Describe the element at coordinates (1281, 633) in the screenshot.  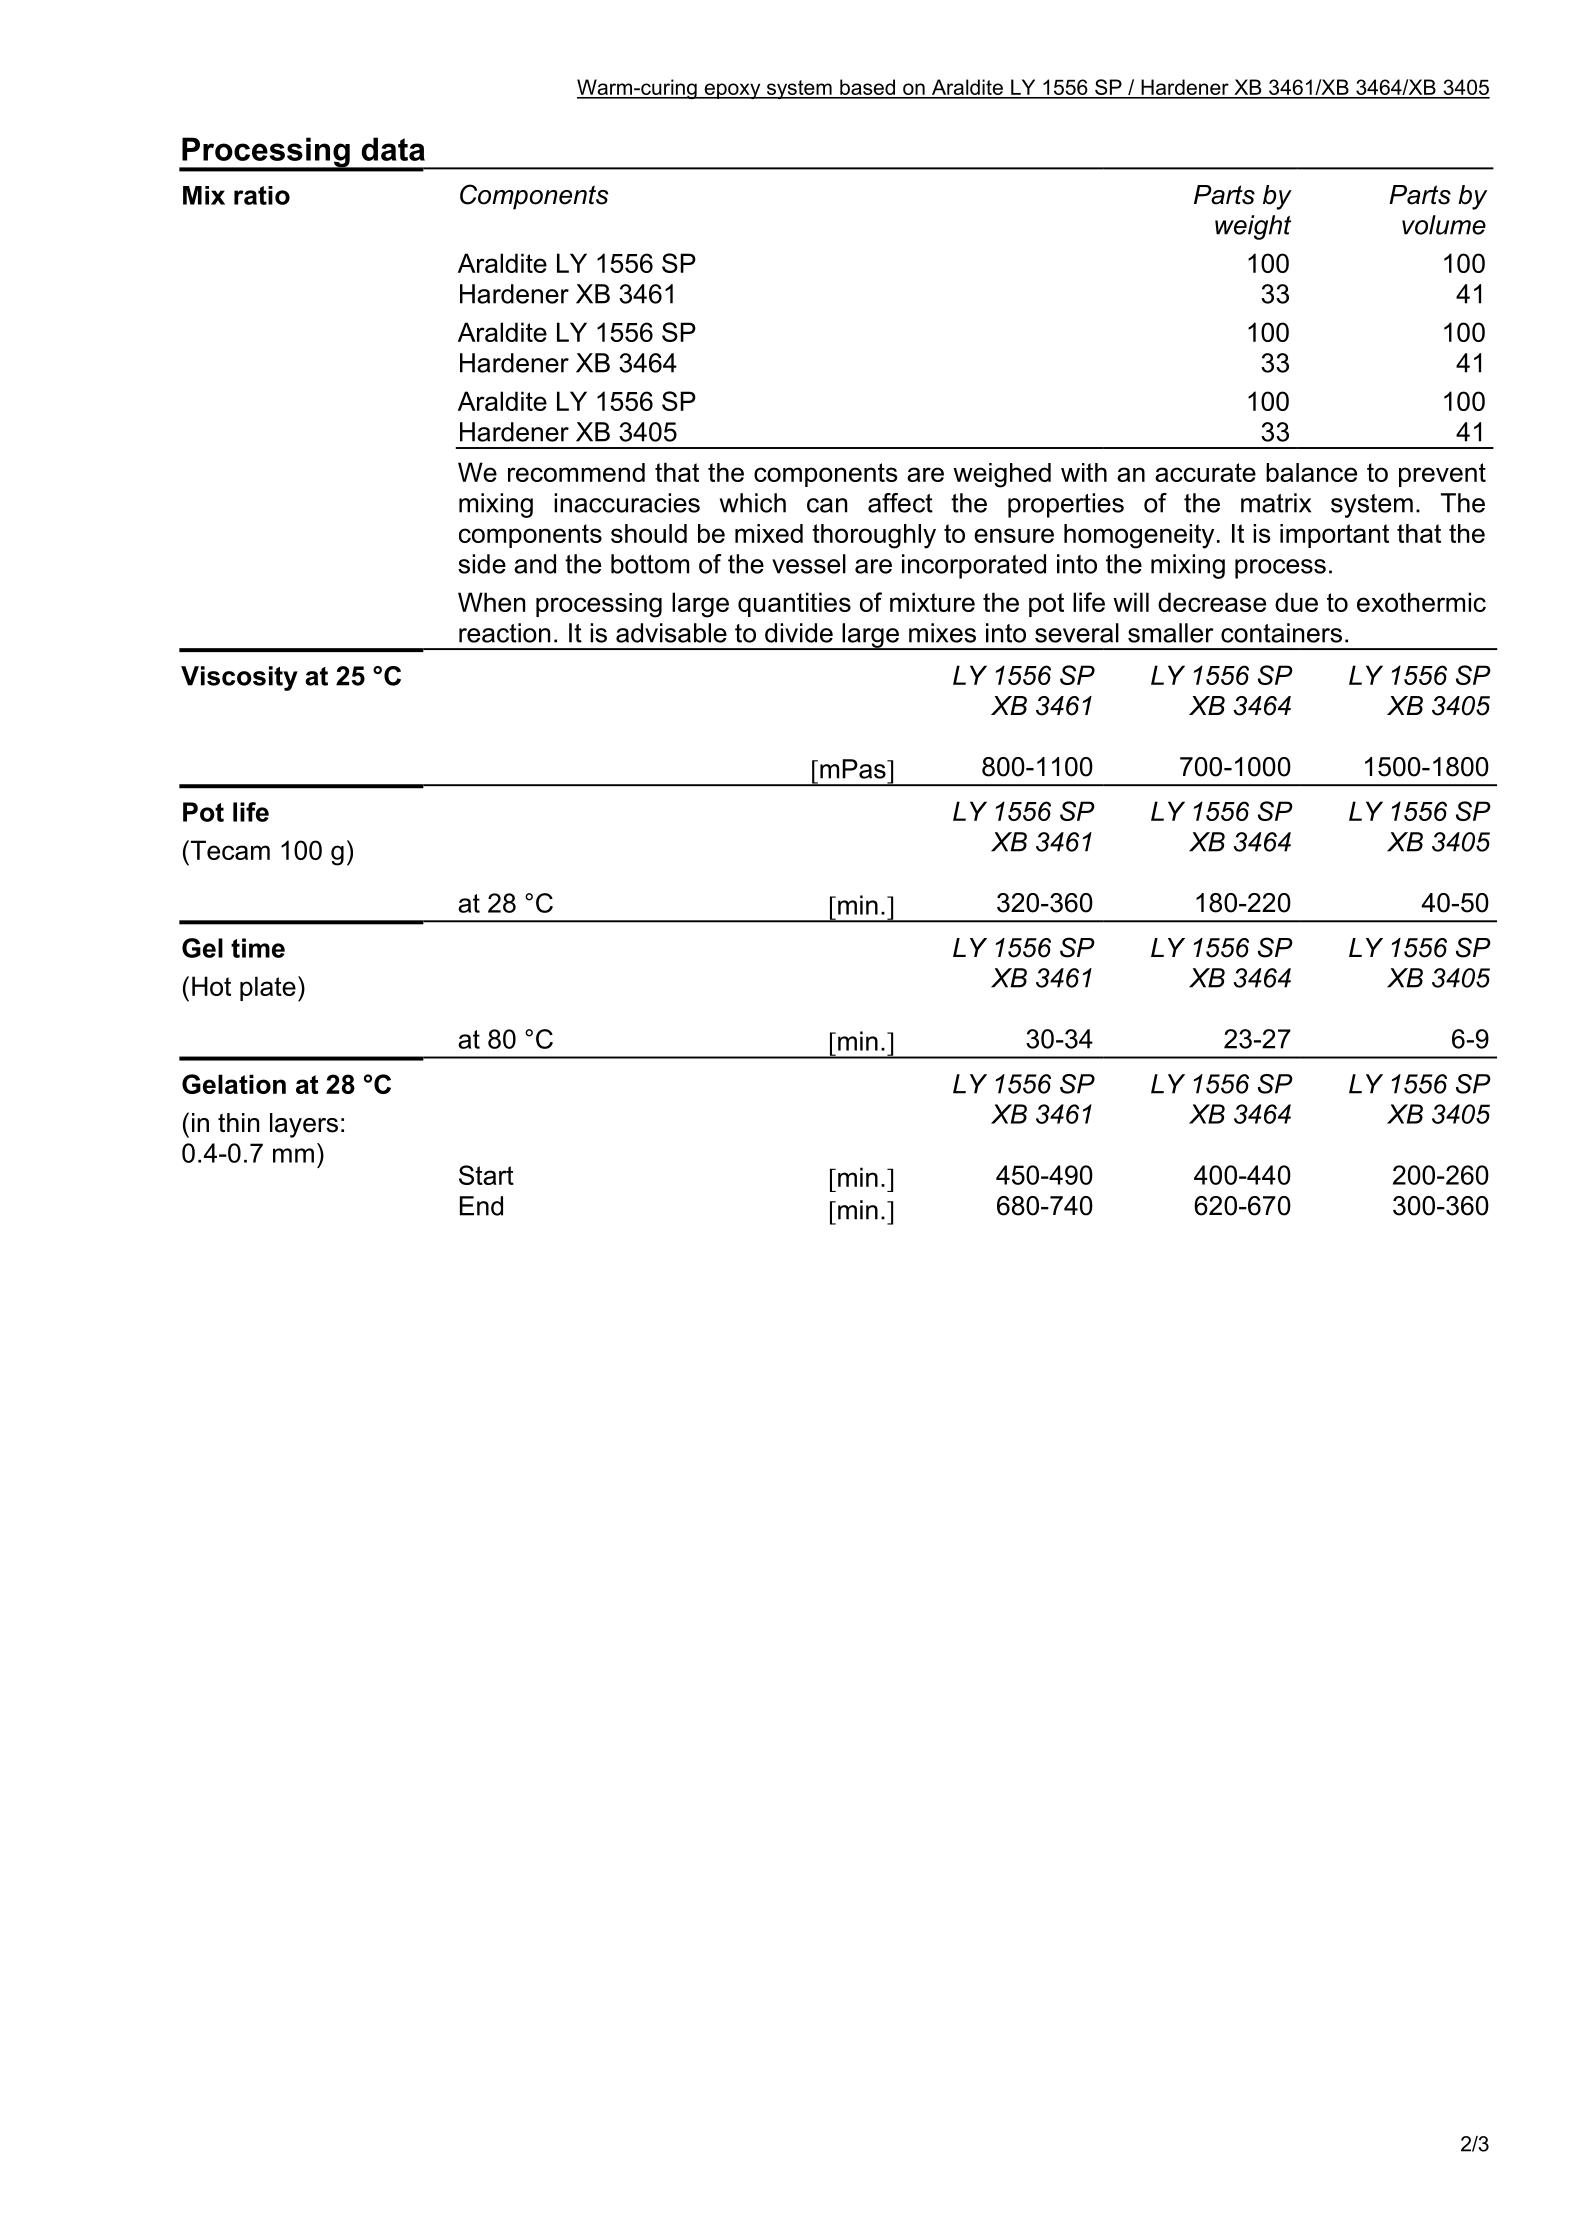
I see `containers` at that location.
